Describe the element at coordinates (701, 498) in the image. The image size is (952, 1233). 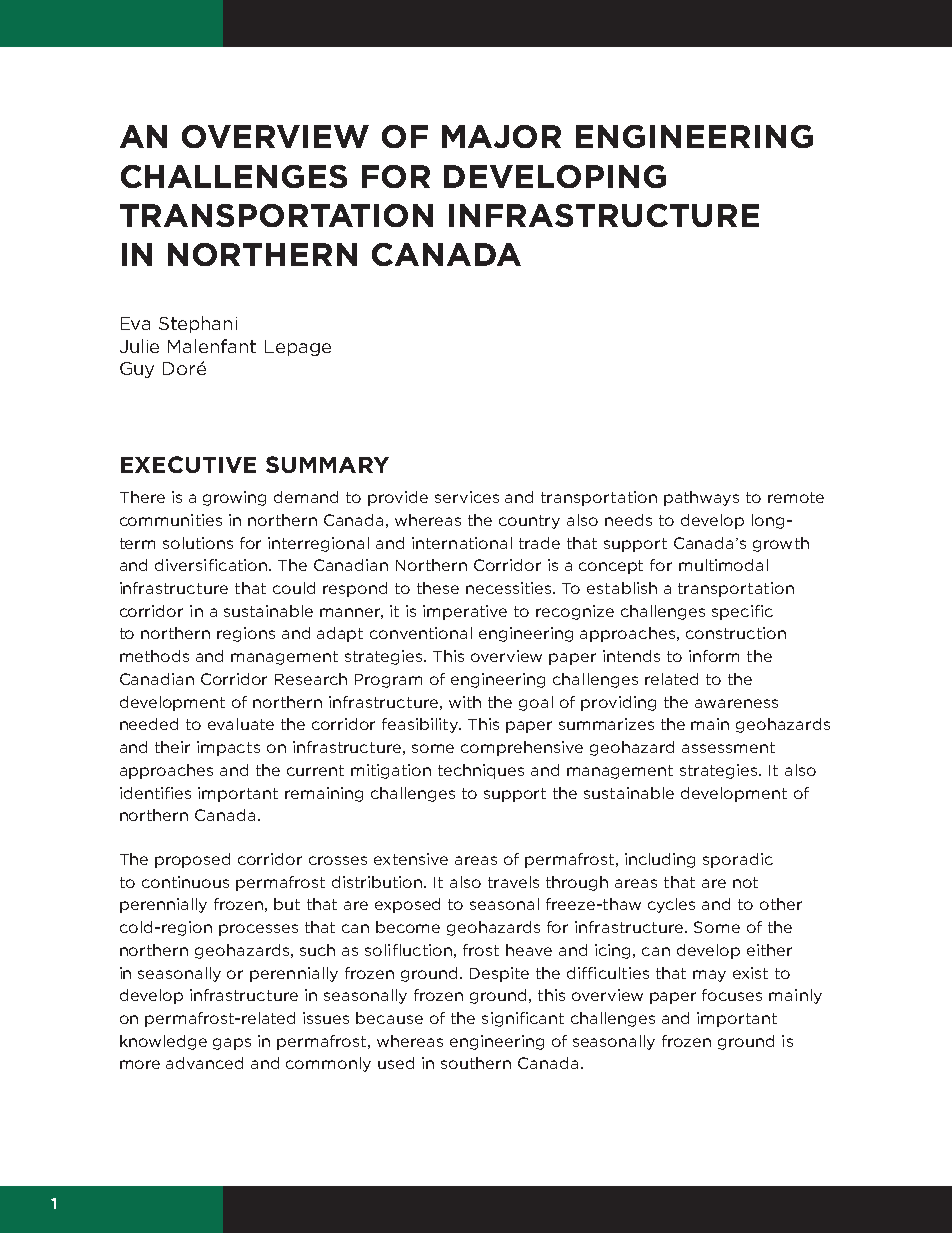
I see `pathways` at that location.
